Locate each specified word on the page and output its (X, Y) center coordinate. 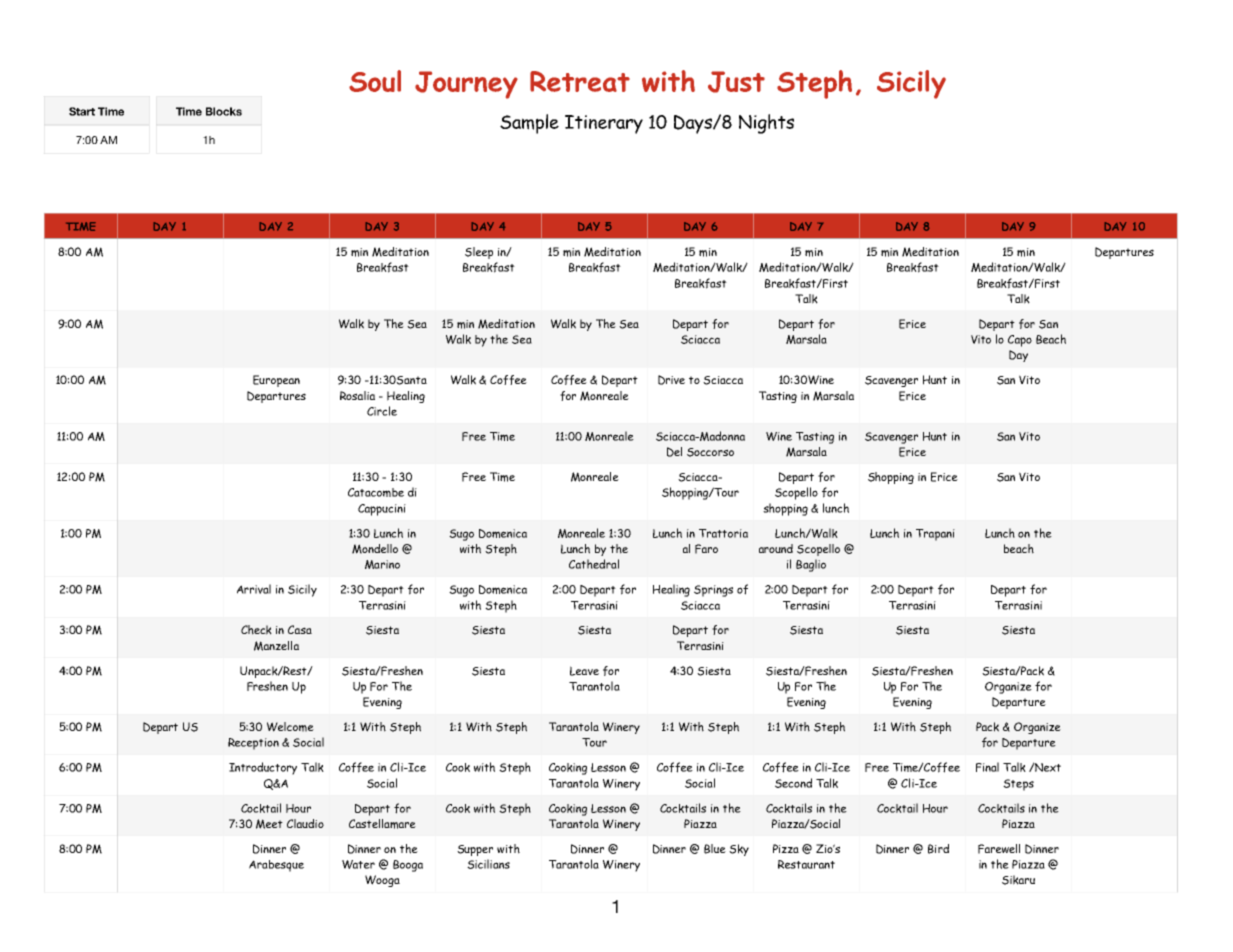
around (776, 548)
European (276, 381)
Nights (766, 124)
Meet (269, 824)
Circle (382, 411)
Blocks (224, 111)
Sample (529, 124)
